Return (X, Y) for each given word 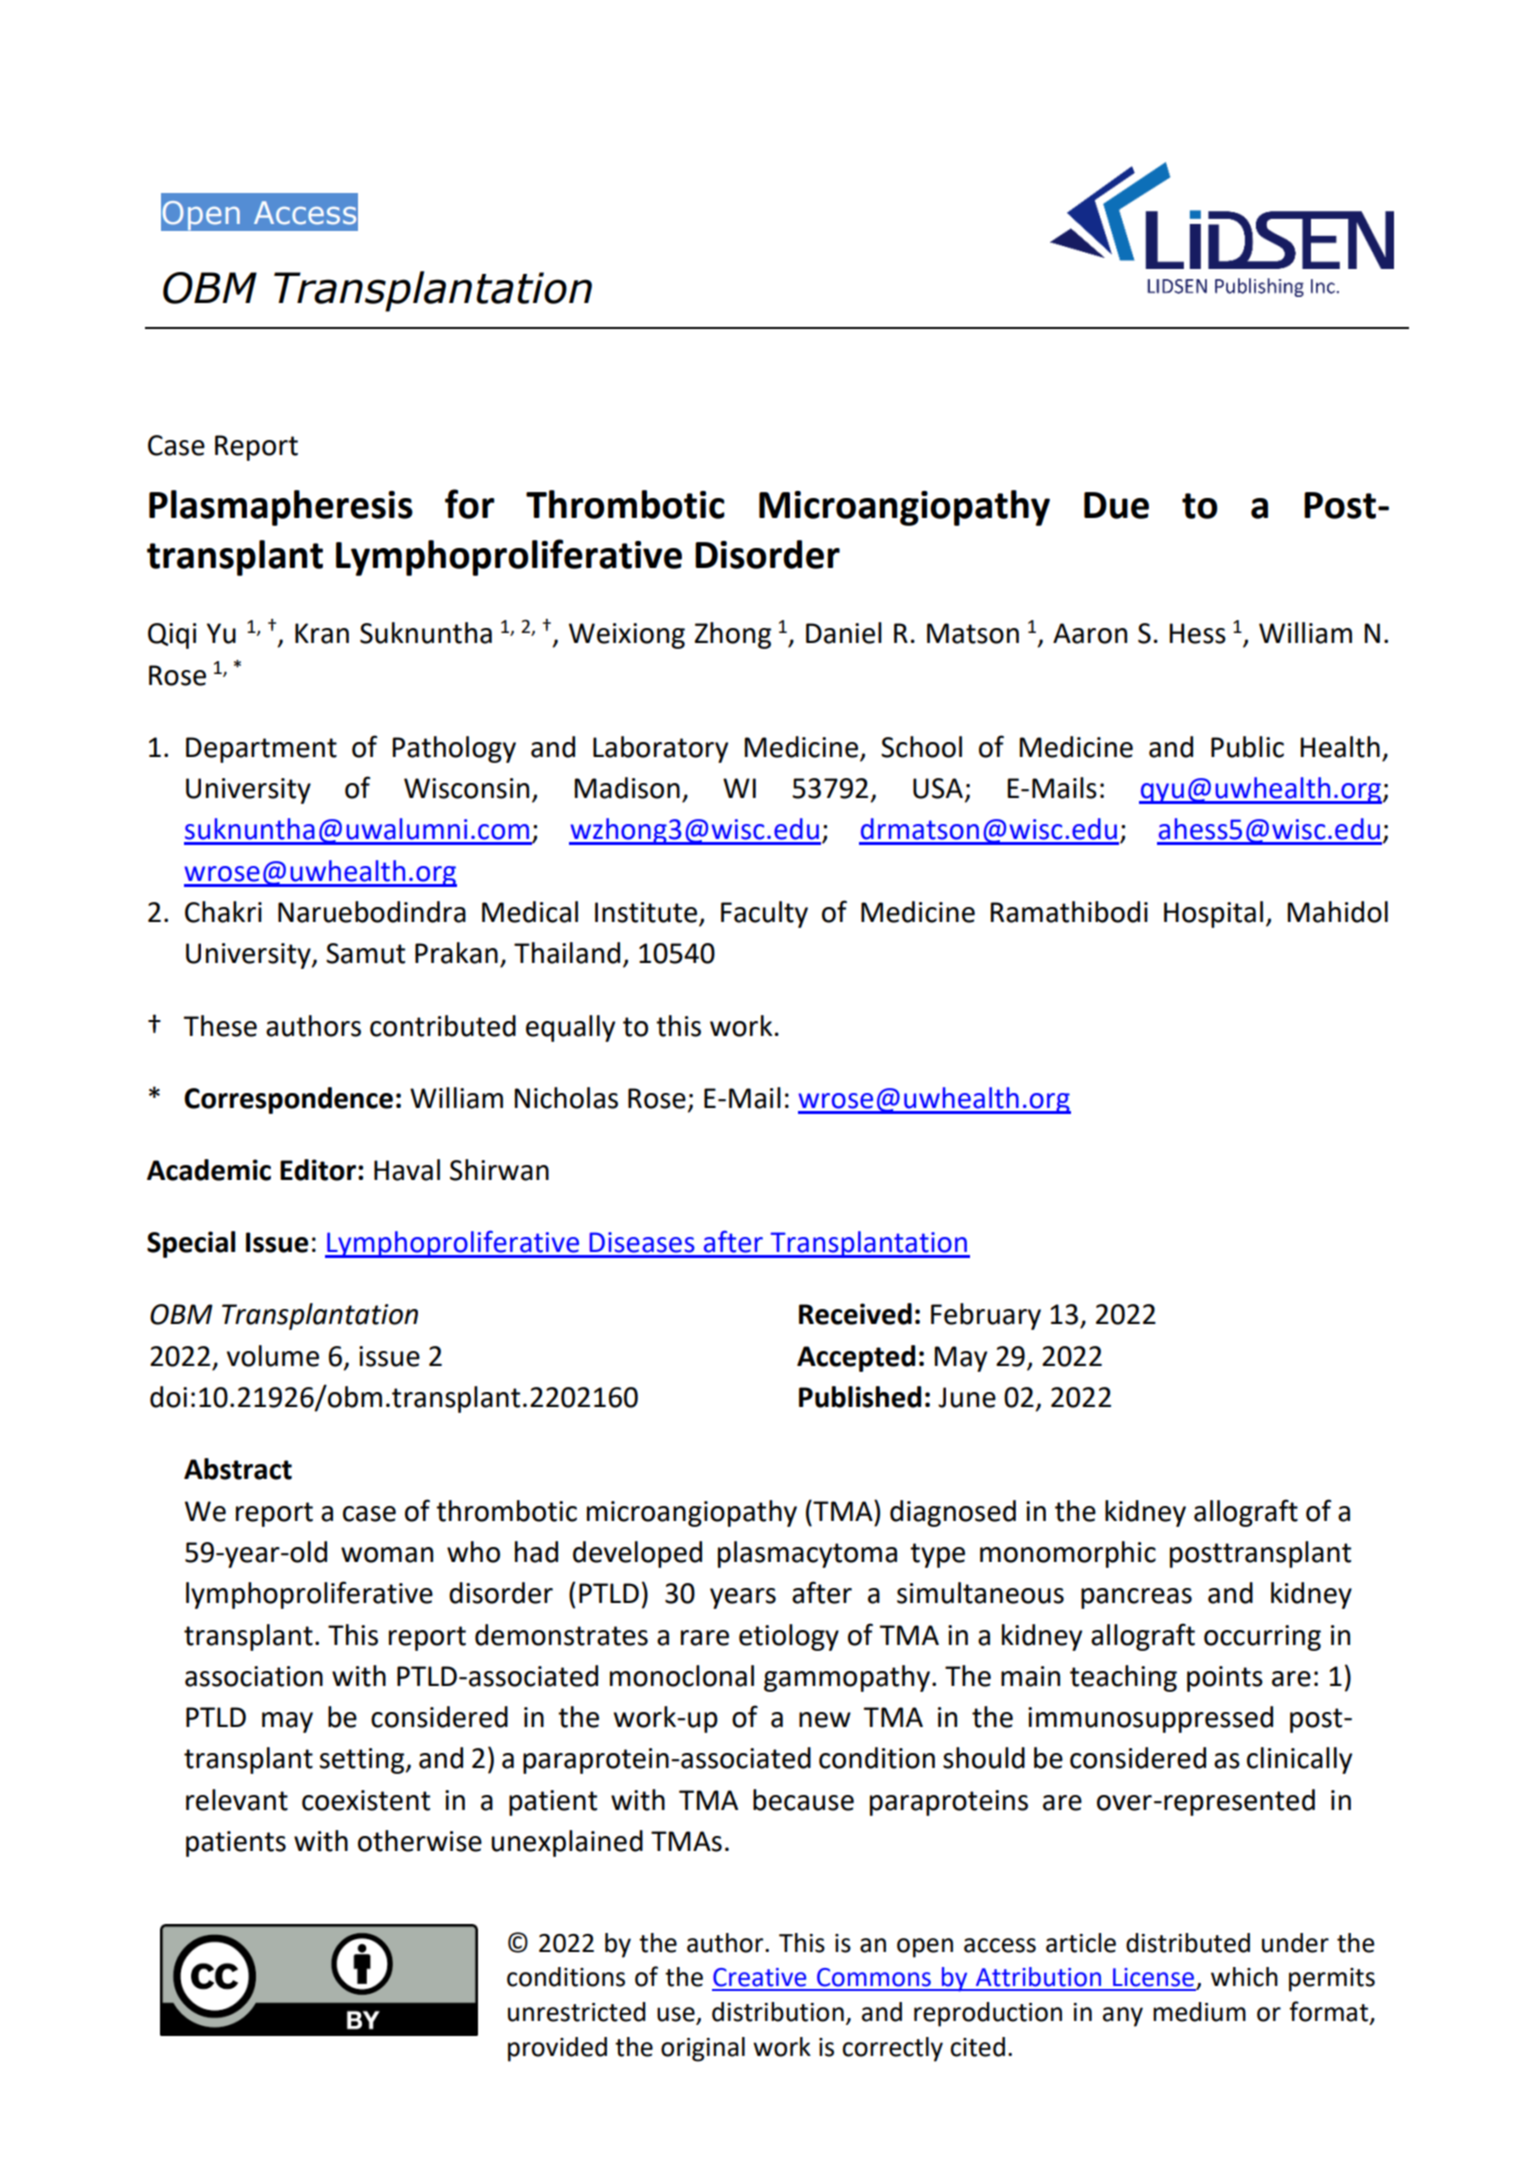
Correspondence (288, 1100)
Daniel (844, 633)
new (825, 1720)
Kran (322, 633)
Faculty (764, 914)
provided (557, 2049)
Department (261, 750)
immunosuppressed (1150, 1719)
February (986, 1316)
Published (860, 1397)
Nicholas (566, 1098)
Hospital (1213, 914)
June (967, 1397)
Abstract (238, 1469)
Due (1116, 505)
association (254, 1676)
